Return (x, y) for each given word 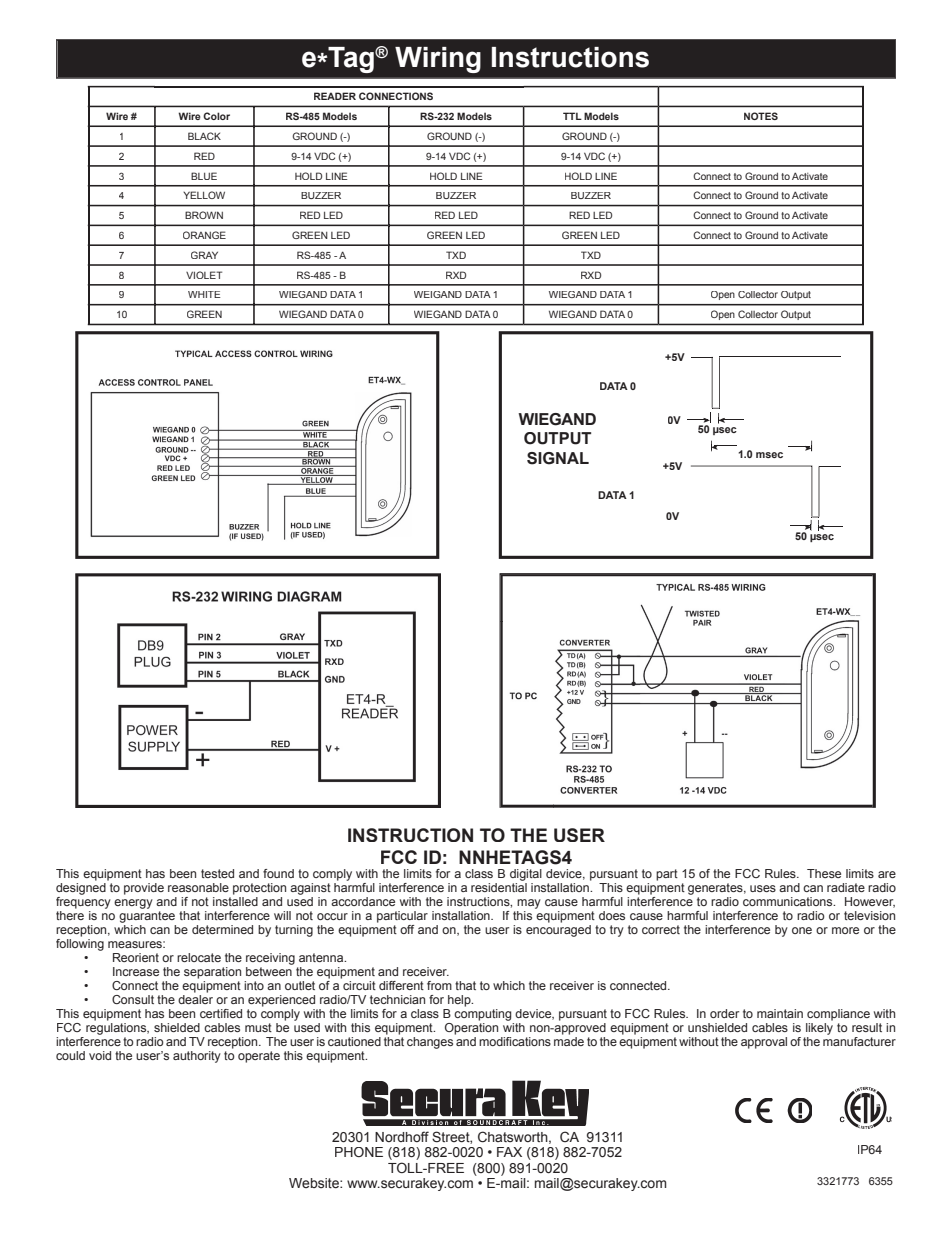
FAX (509, 1152)
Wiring (438, 60)
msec (769, 455)
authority (197, 1057)
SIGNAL (558, 458)
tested (217, 873)
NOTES (761, 116)
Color (216, 116)
